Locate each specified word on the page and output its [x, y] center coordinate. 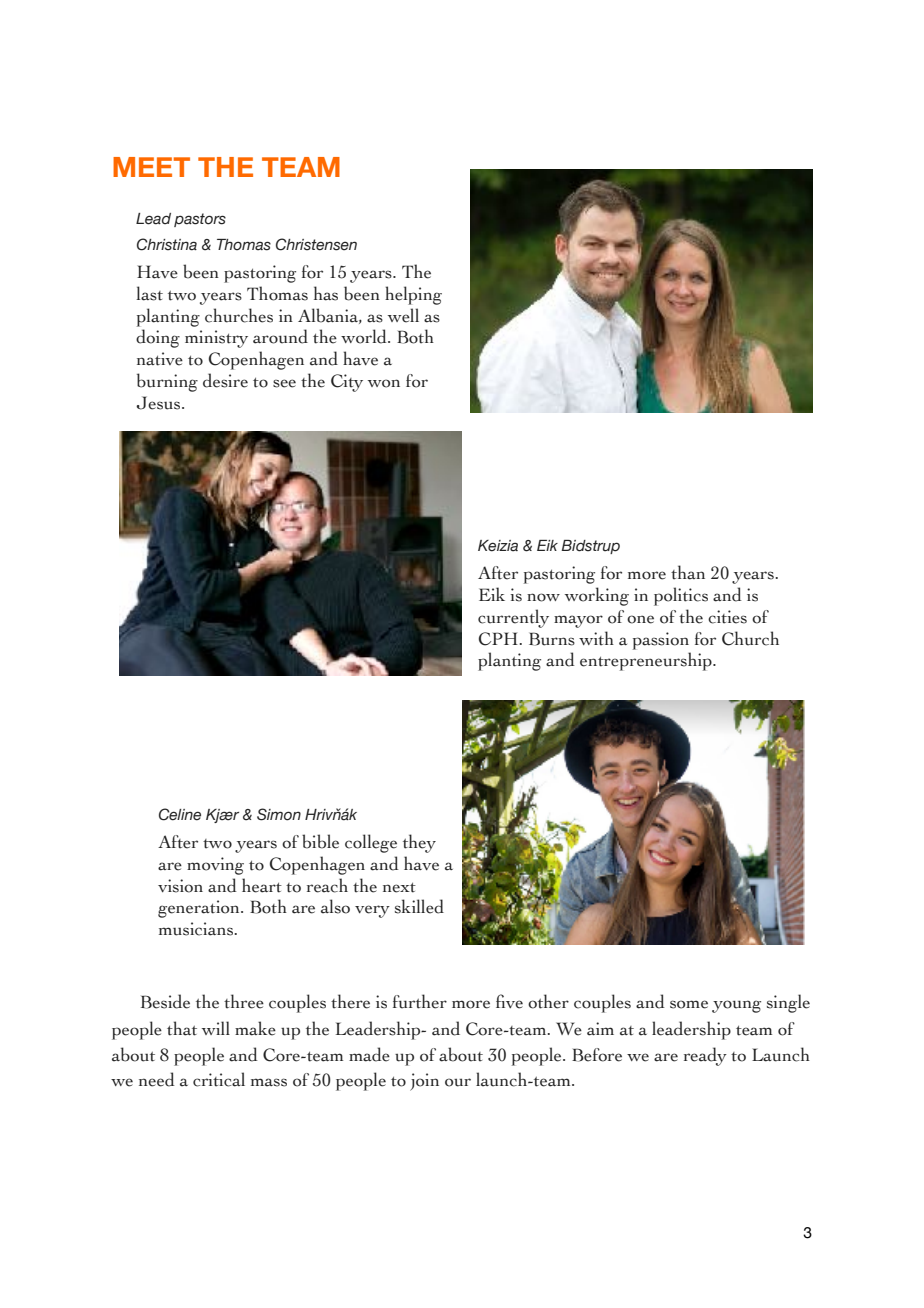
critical [219, 1079]
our [458, 1082]
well [403, 315]
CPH [499, 639]
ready [705, 1056]
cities [727, 617]
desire [225, 380]
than [688, 572]
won [384, 383]
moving [215, 866]
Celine [180, 814]
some [689, 1004]
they [419, 843]
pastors [200, 220]
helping [413, 295]
